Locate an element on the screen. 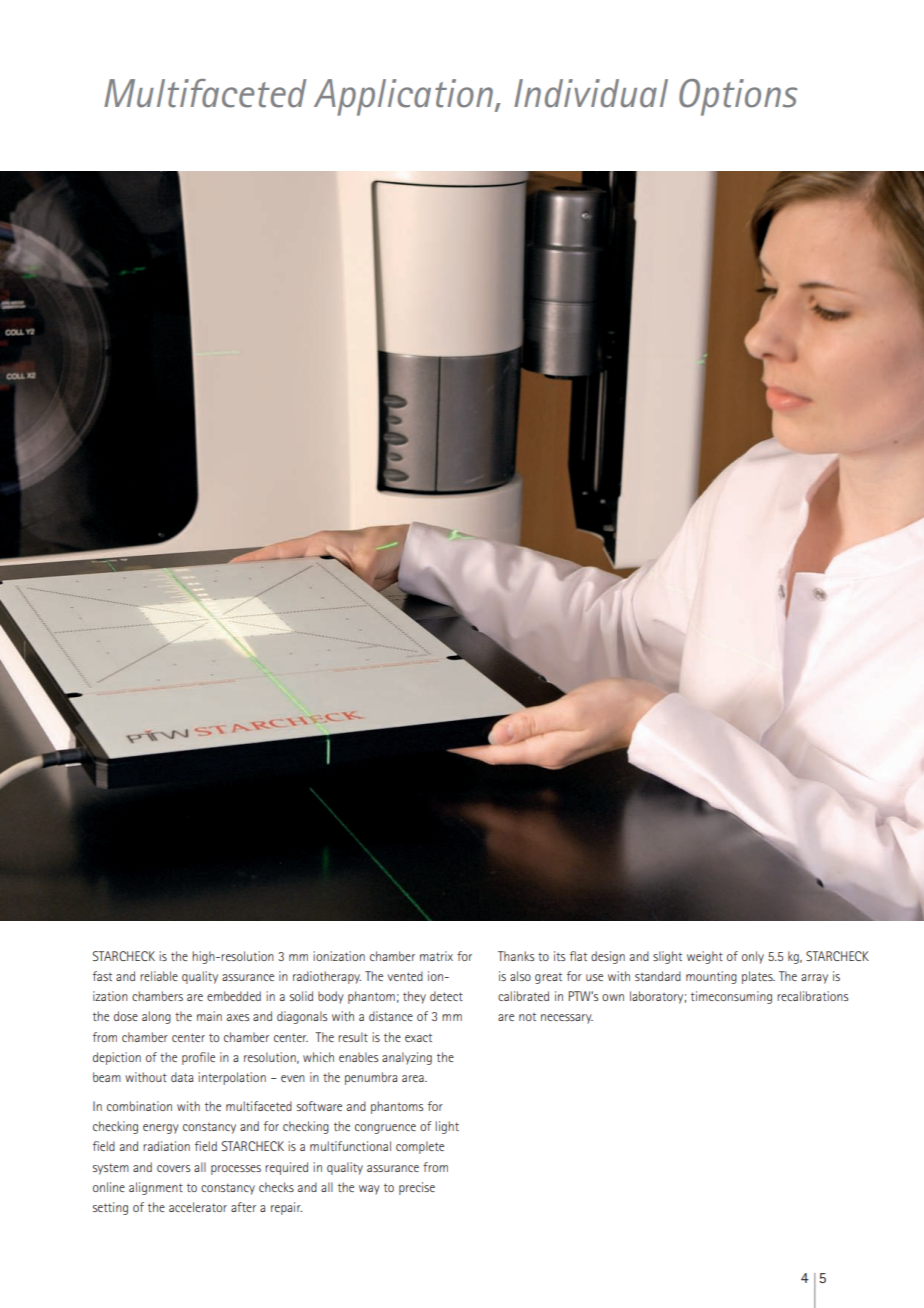  mounting is located at coordinates (711, 977).
